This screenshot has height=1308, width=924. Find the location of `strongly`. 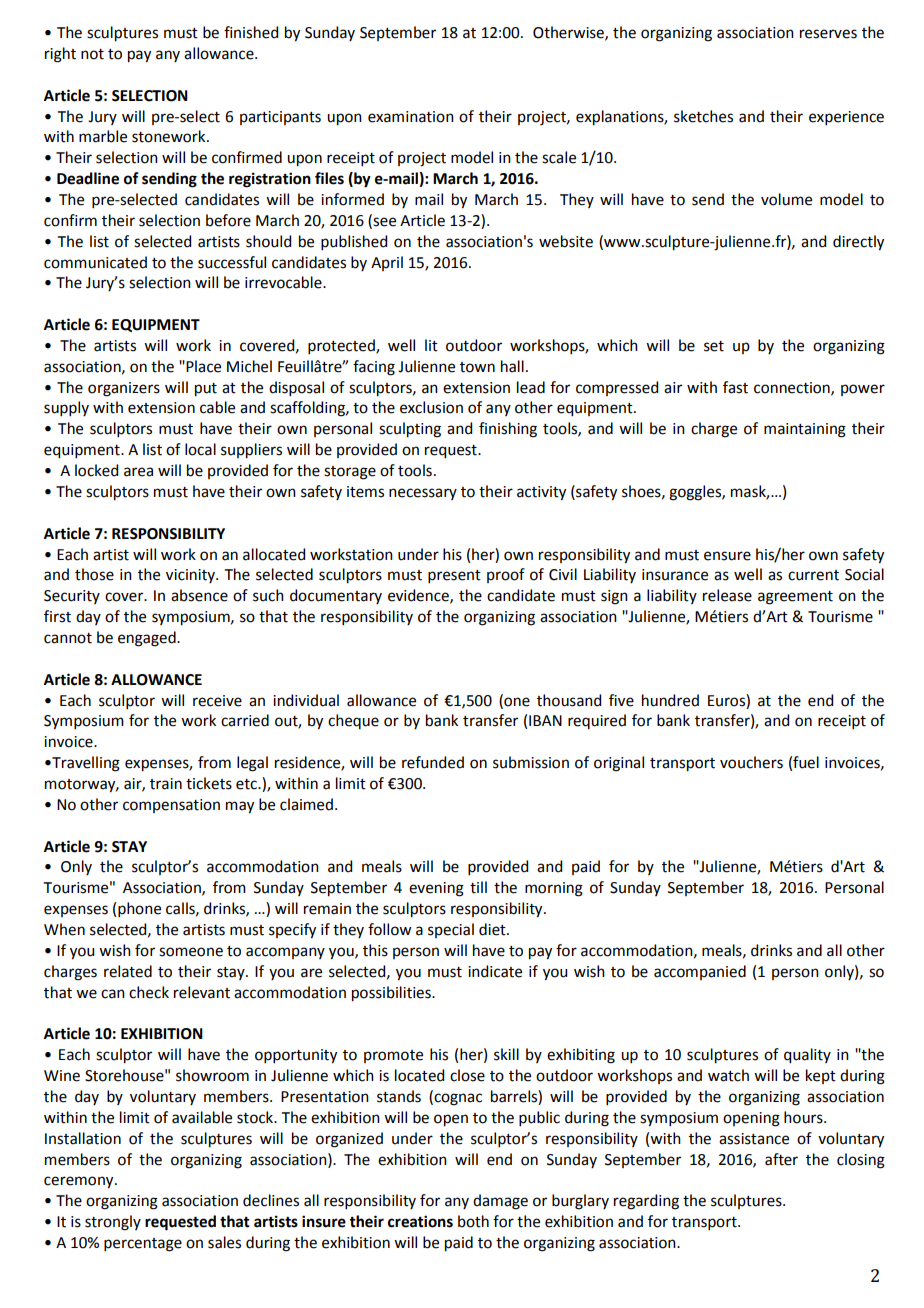

strongly is located at coordinates (113, 1223).
